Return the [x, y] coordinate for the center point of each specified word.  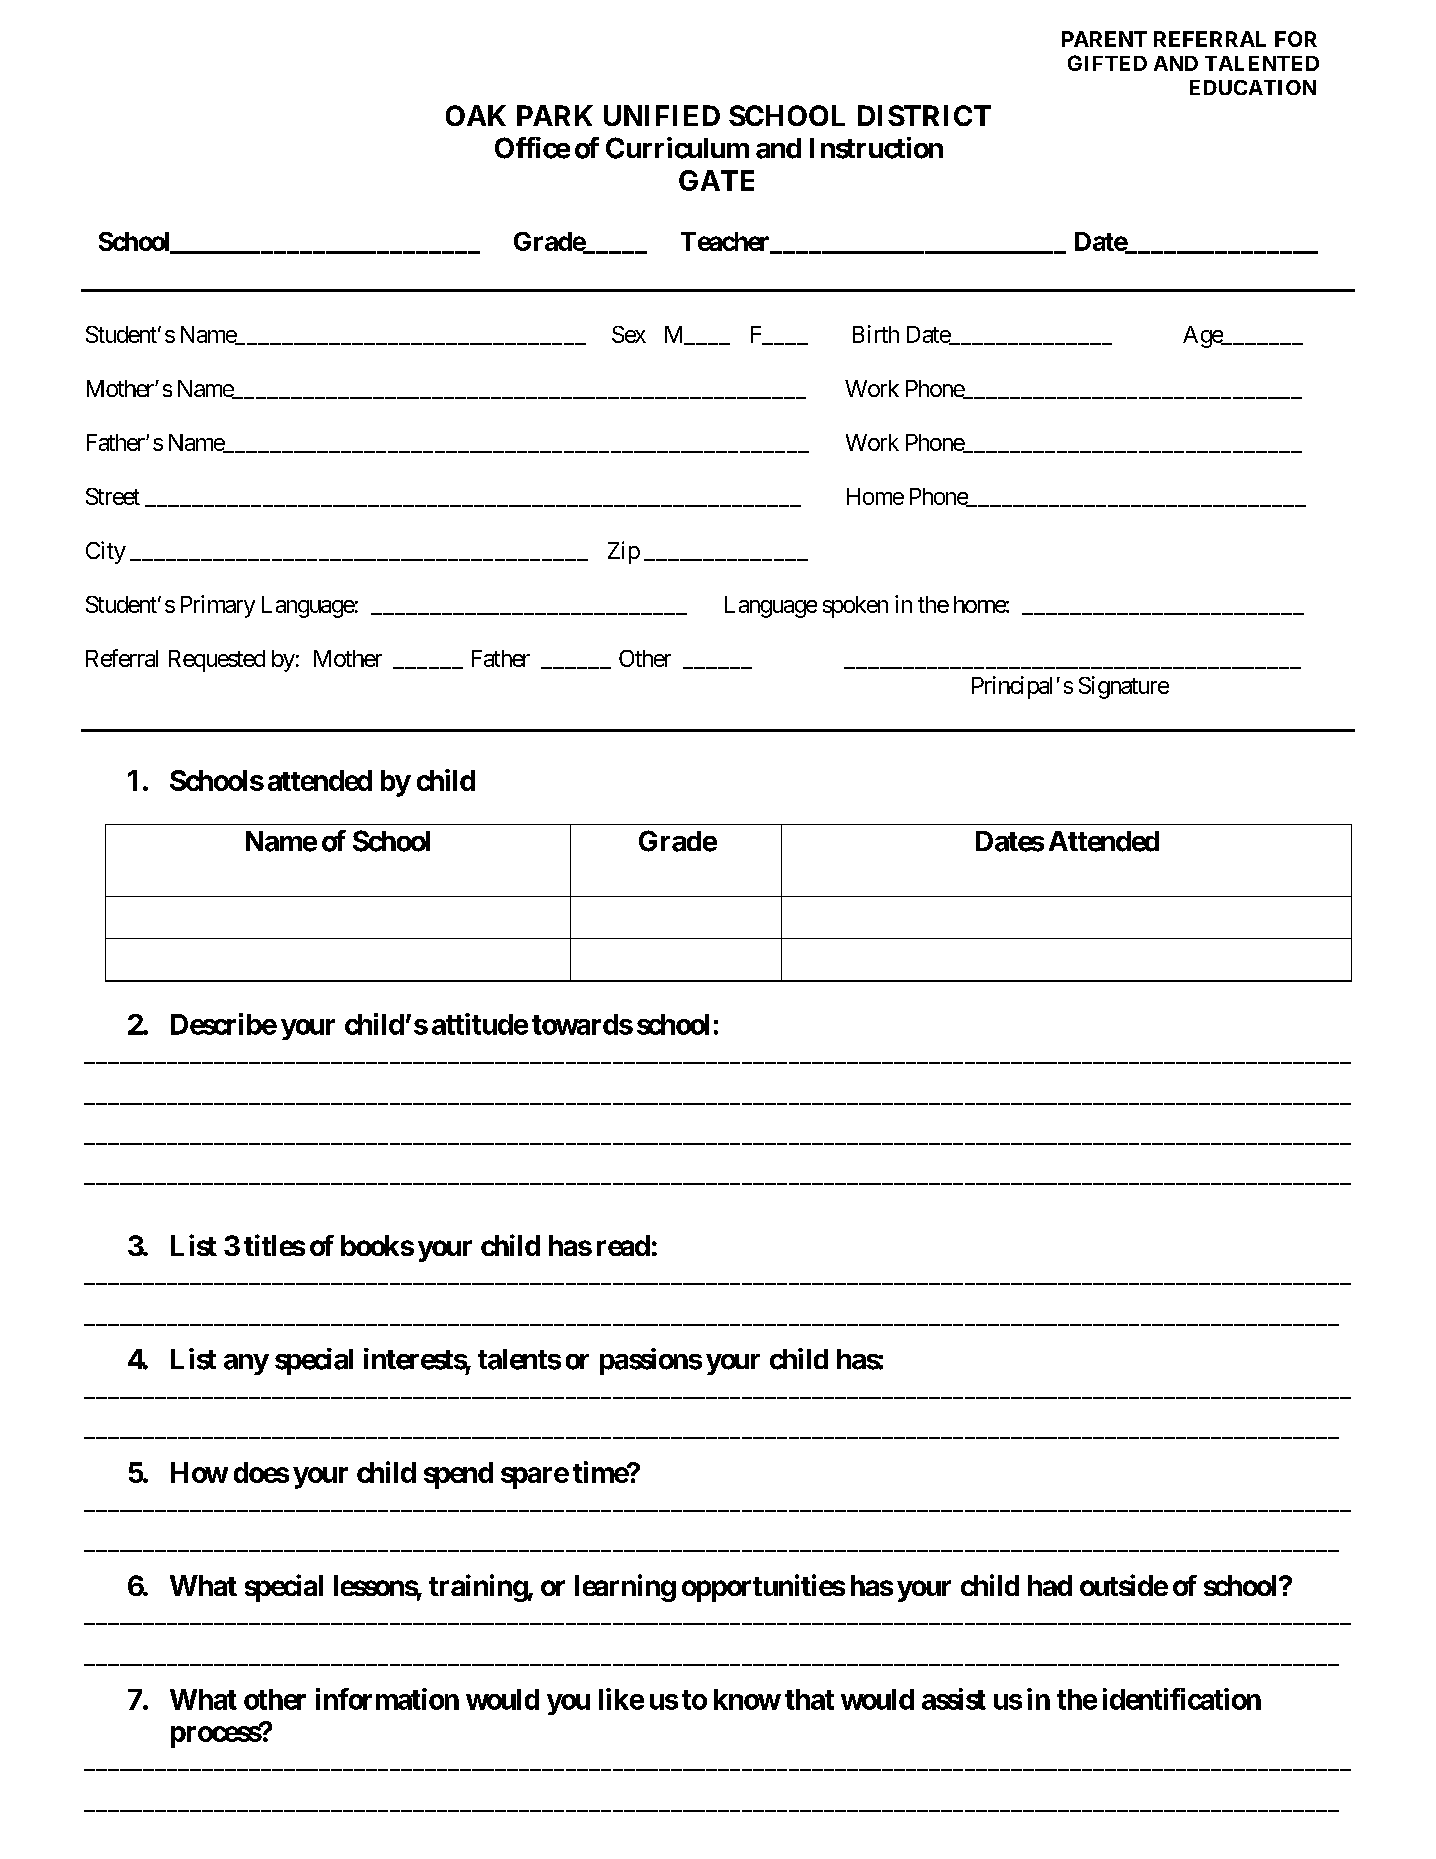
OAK [476, 115]
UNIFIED [662, 115]
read [623, 1245]
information [387, 1699]
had [1050, 1585]
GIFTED [1107, 63]
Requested [217, 661]
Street [113, 496]
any [246, 1364]
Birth [876, 334]
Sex [629, 334]
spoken [855, 607]
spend [458, 1475]
